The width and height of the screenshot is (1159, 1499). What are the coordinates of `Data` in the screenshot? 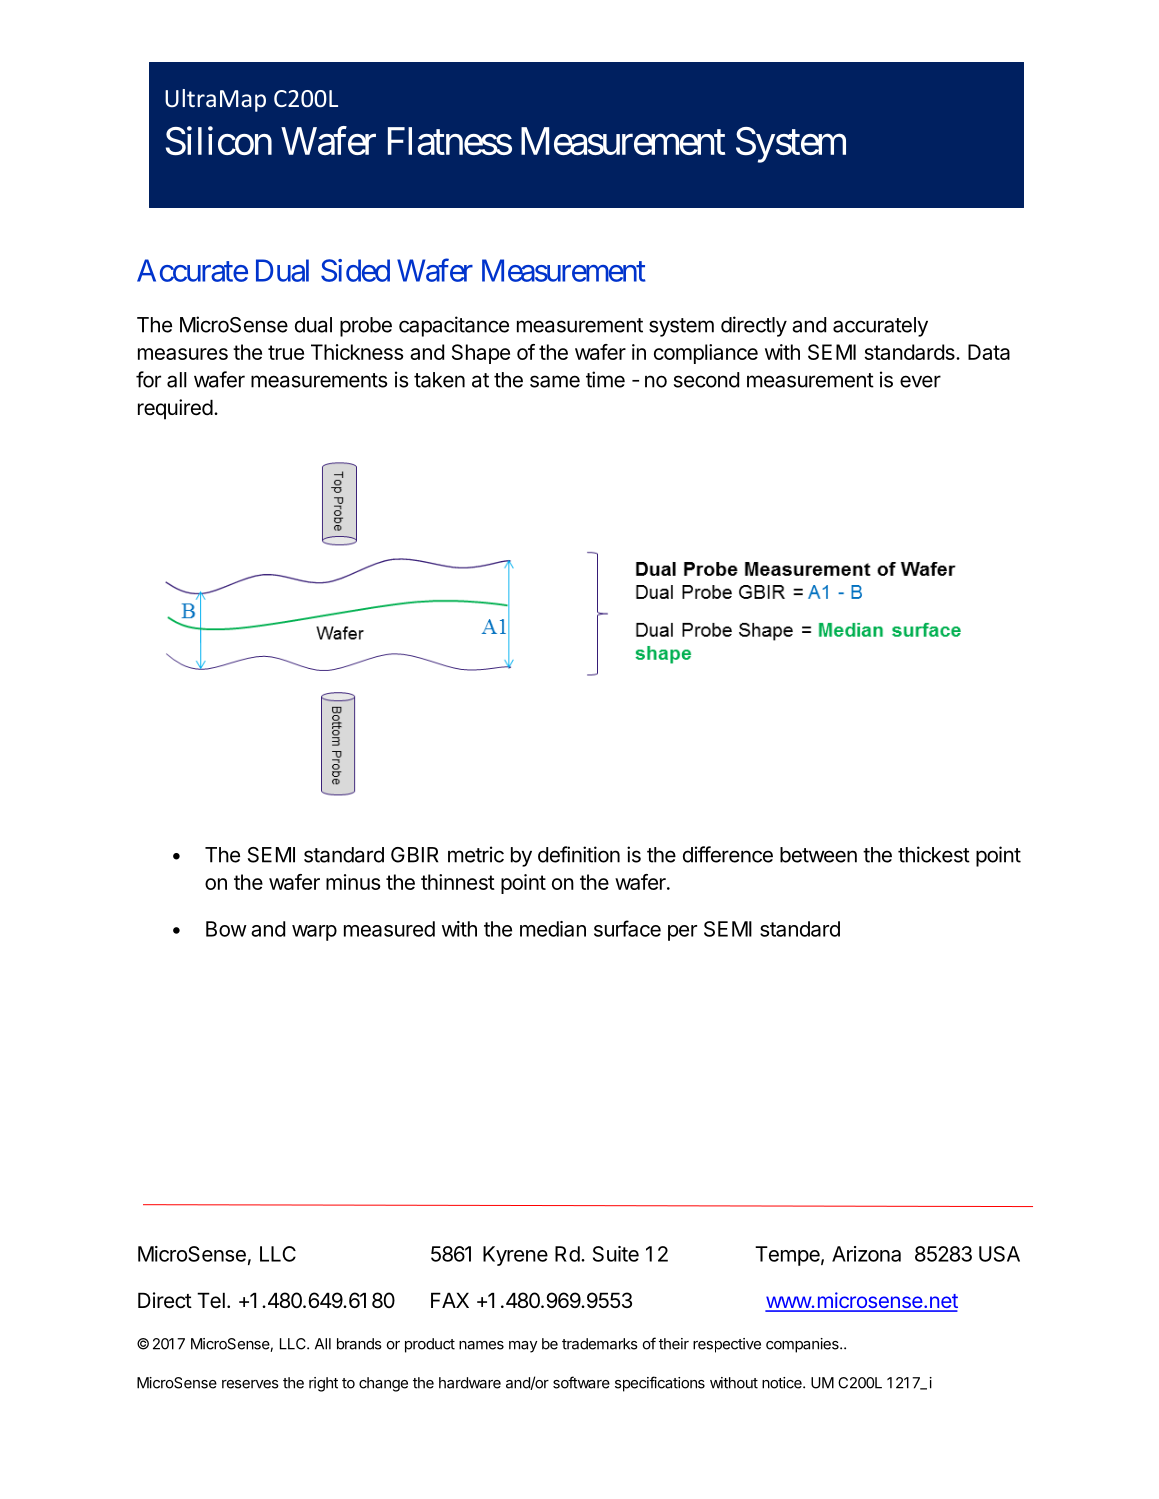 It's located at (989, 352).
